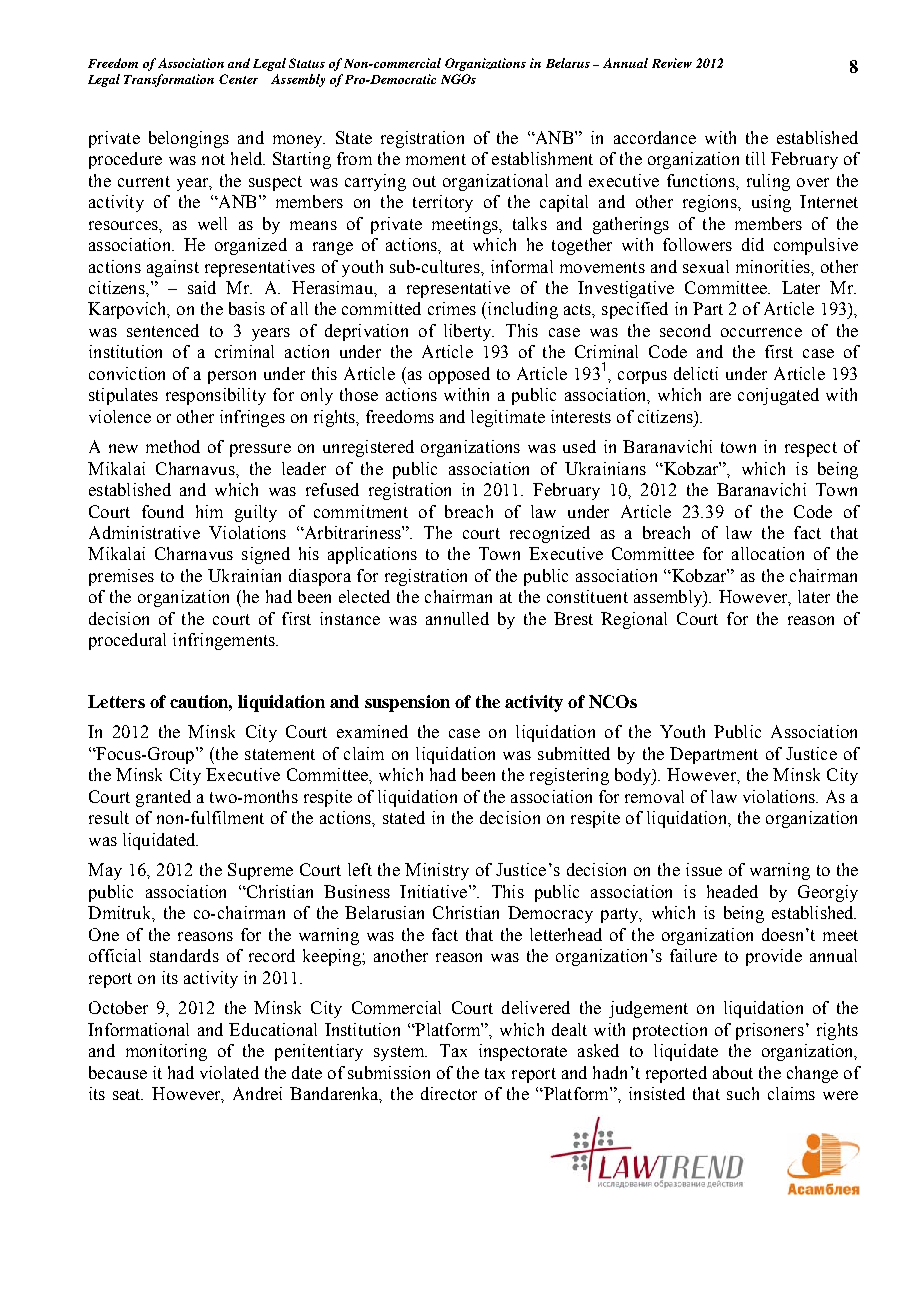 The image size is (924, 1308). I want to click on monitoring, so click(166, 1052).
